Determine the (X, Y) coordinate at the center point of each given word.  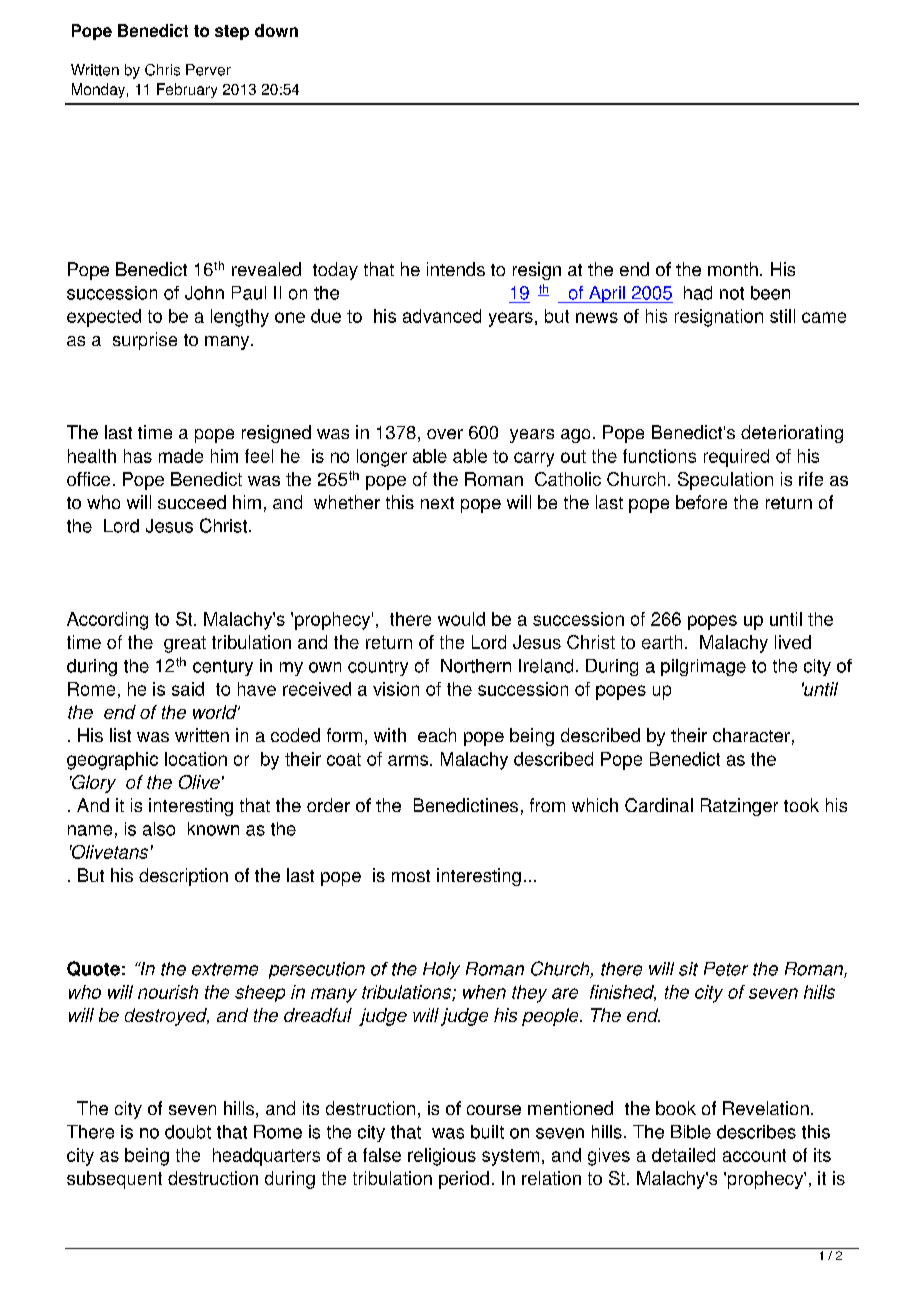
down (276, 30)
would (461, 619)
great (185, 644)
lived (793, 642)
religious (442, 1157)
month (733, 269)
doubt (188, 1132)
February (187, 90)
